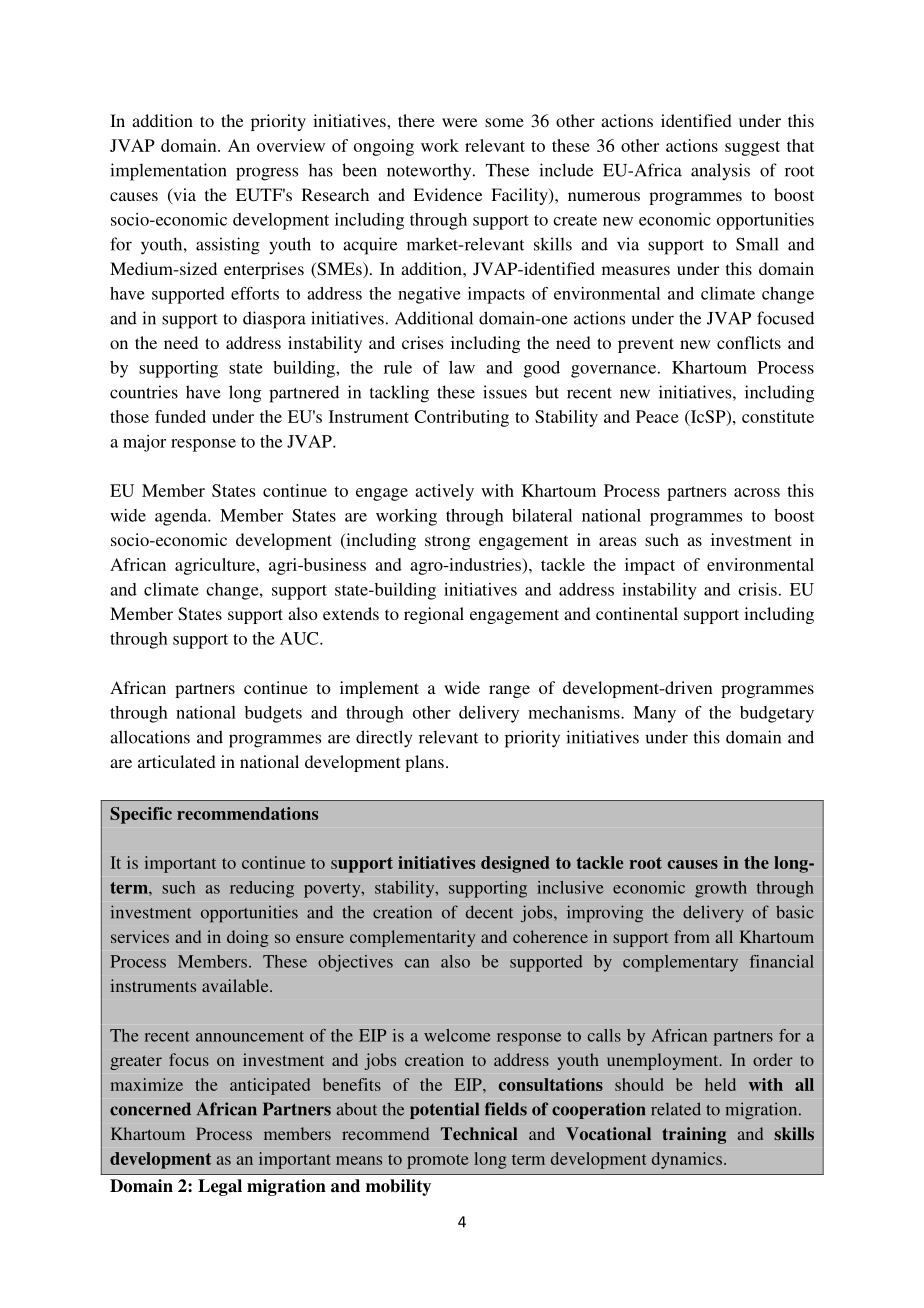 The image size is (924, 1308). Describe the element at coordinates (220, 1187) in the screenshot. I see `Legal` at that location.
